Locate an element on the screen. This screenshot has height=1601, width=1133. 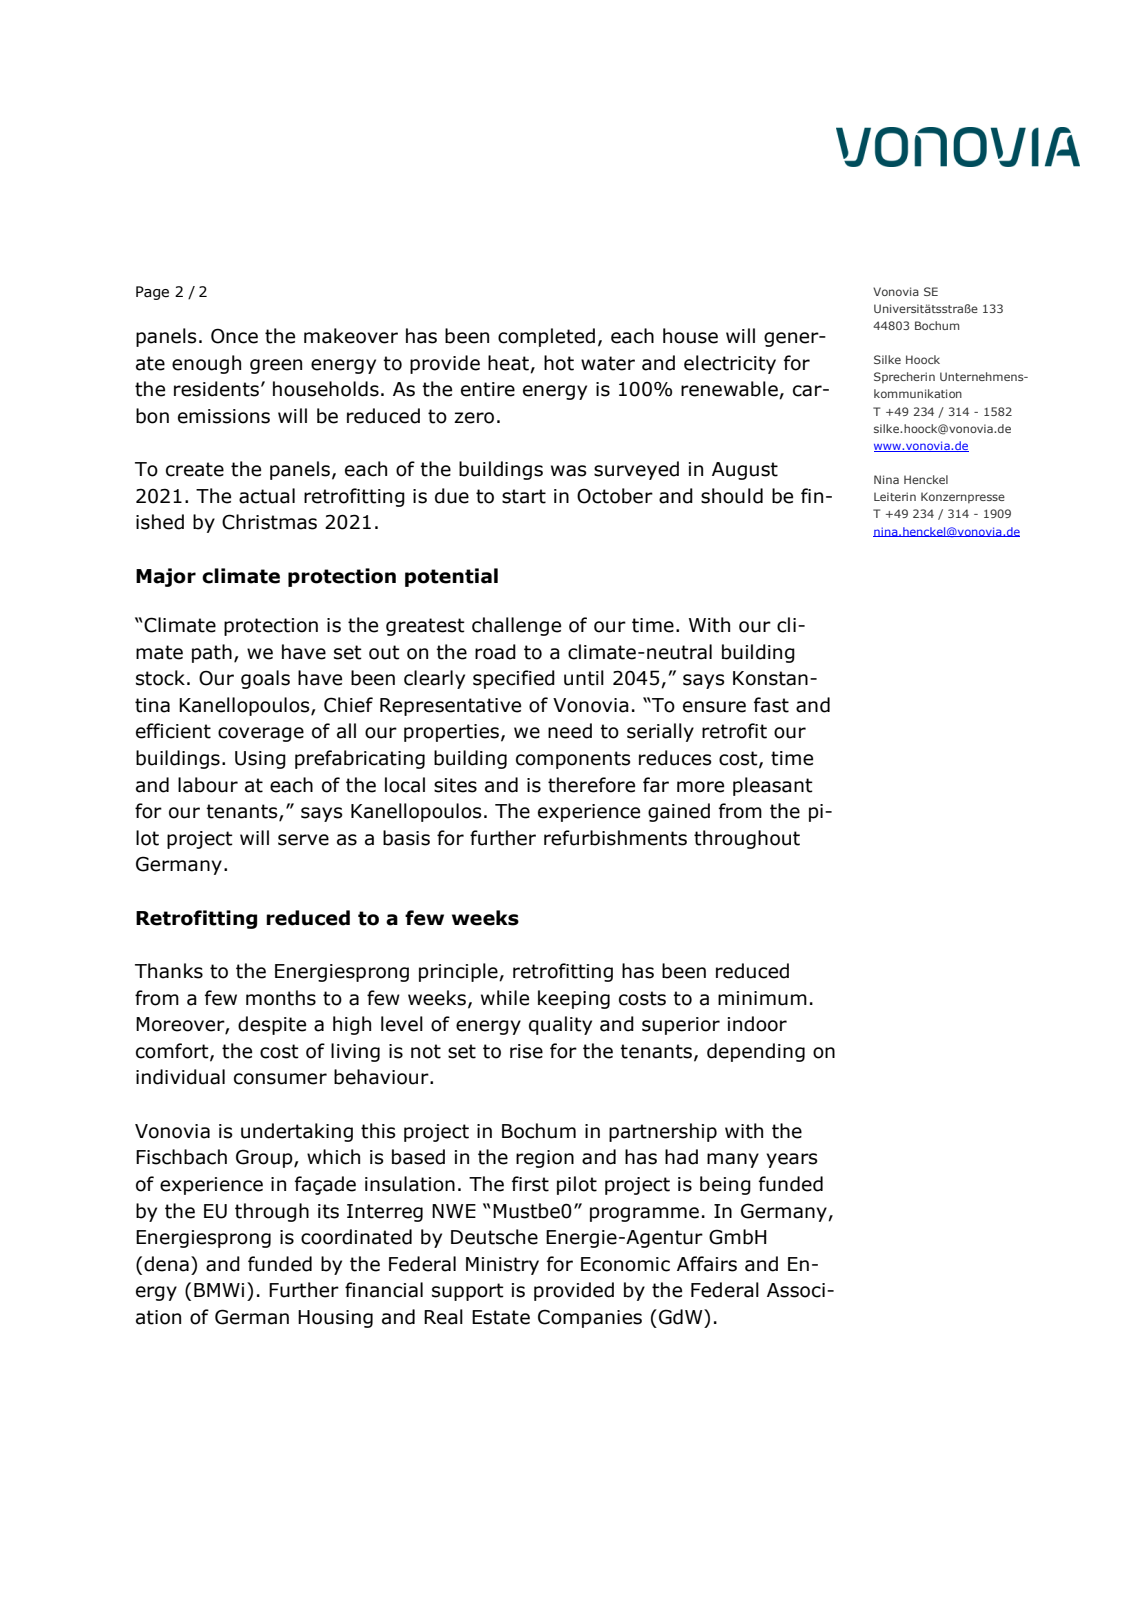
support is located at coordinates (468, 1292).
